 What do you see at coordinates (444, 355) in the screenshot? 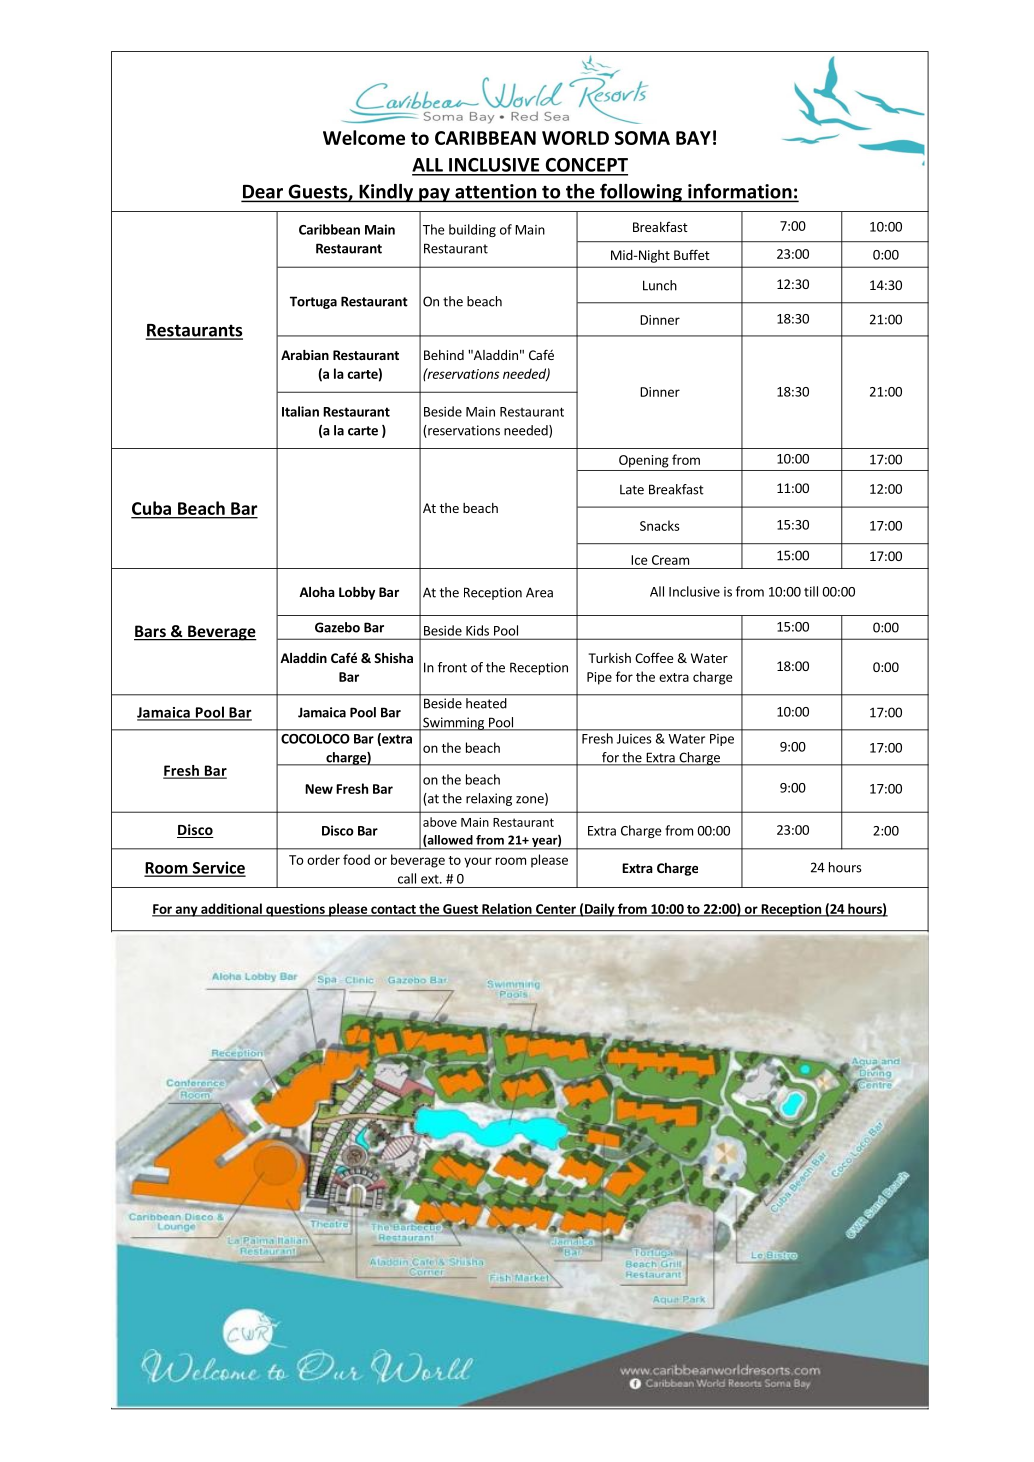
I see `Behind` at bounding box center [444, 355].
